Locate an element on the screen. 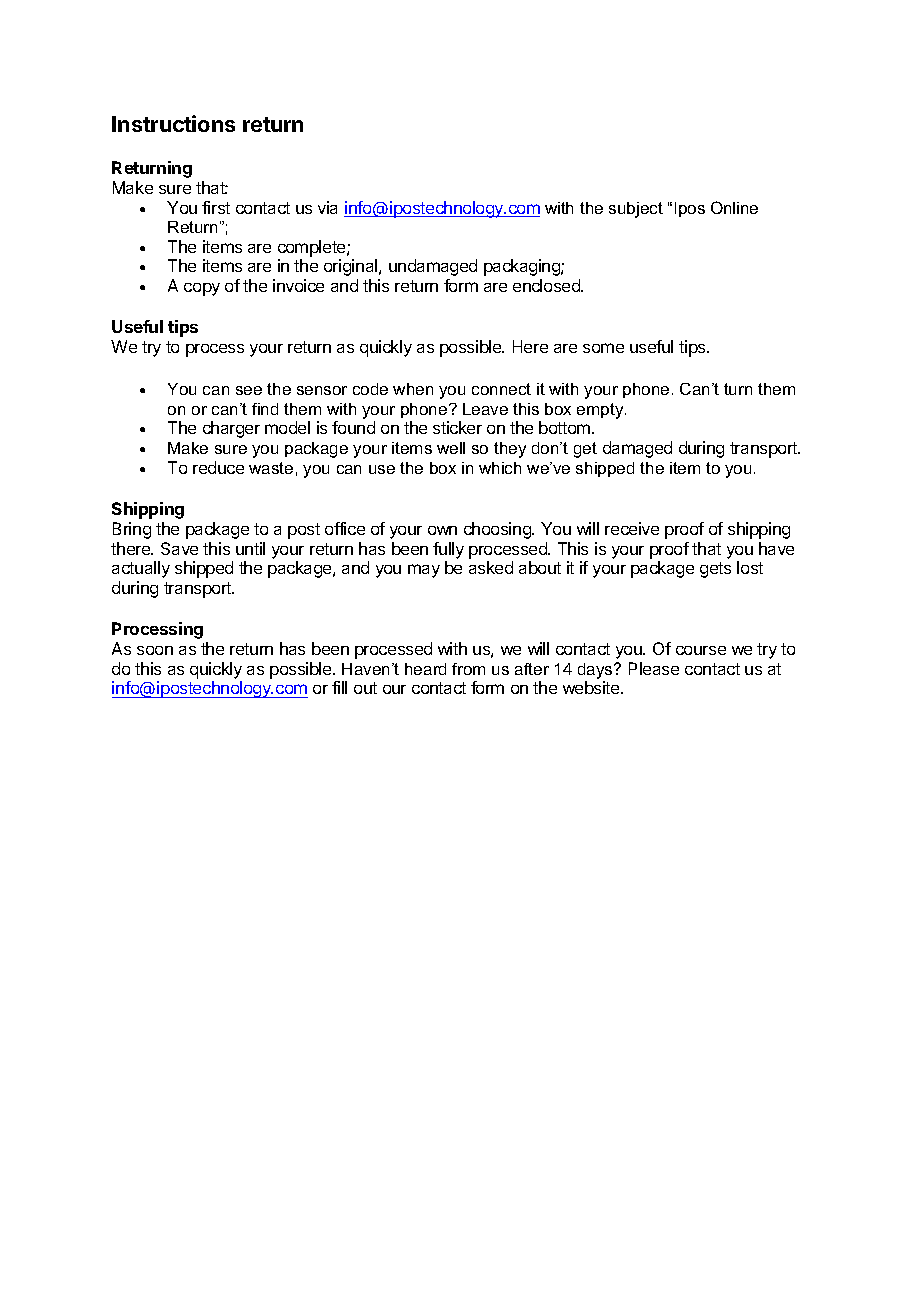  via is located at coordinates (327, 207).
